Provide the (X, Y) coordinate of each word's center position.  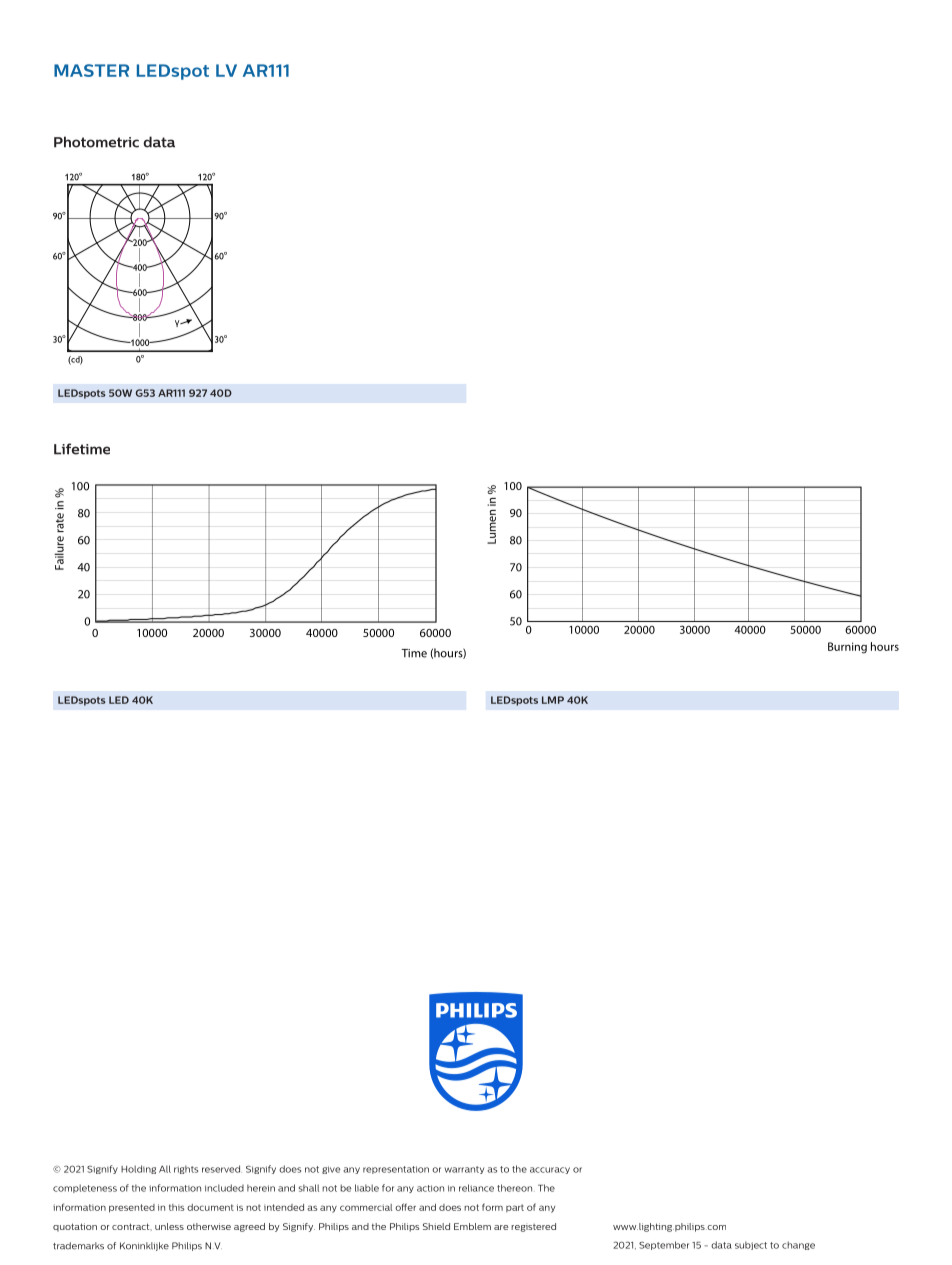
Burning (847, 648)
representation (396, 1170)
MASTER (91, 70)
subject (751, 1245)
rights (186, 1169)
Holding (138, 1169)
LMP (553, 700)
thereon (514, 1188)
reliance (476, 1188)
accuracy (550, 1170)
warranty (464, 1170)
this (177, 1207)
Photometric (96, 142)
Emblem (472, 1226)
